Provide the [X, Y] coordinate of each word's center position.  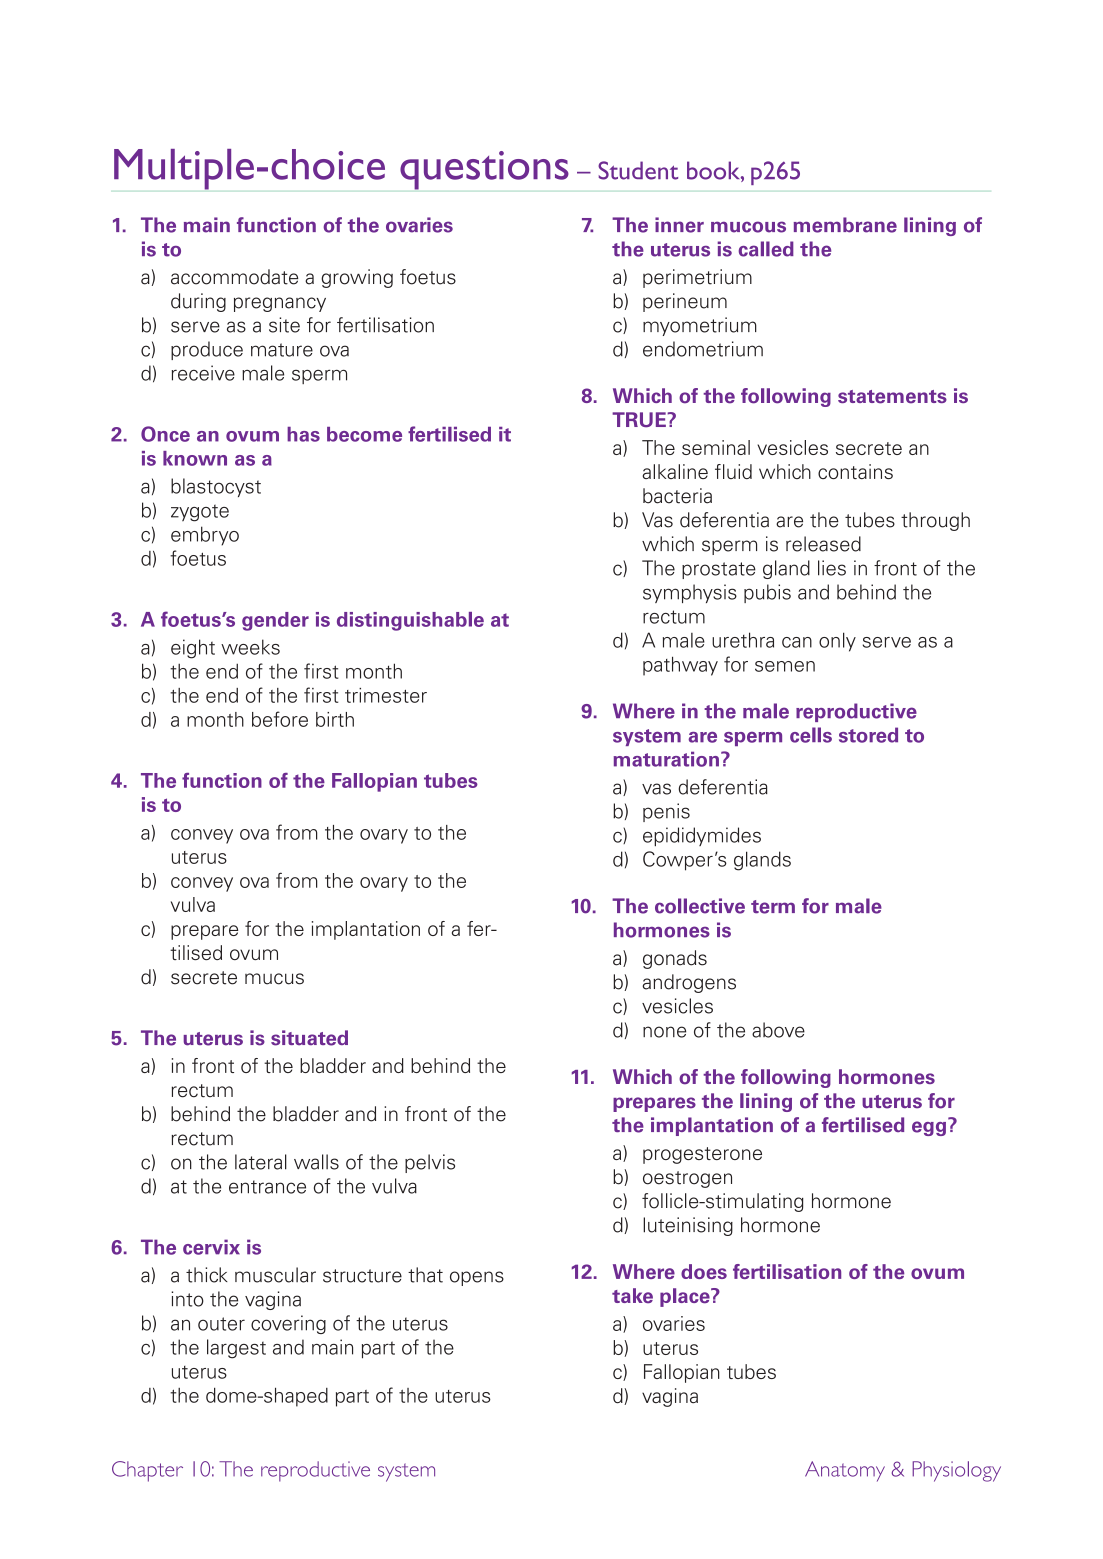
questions [484, 170]
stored [868, 735]
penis [666, 812]
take [632, 1295]
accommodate [234, 277]
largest [236, 1349]
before [280, 719]
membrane [845, 225]
